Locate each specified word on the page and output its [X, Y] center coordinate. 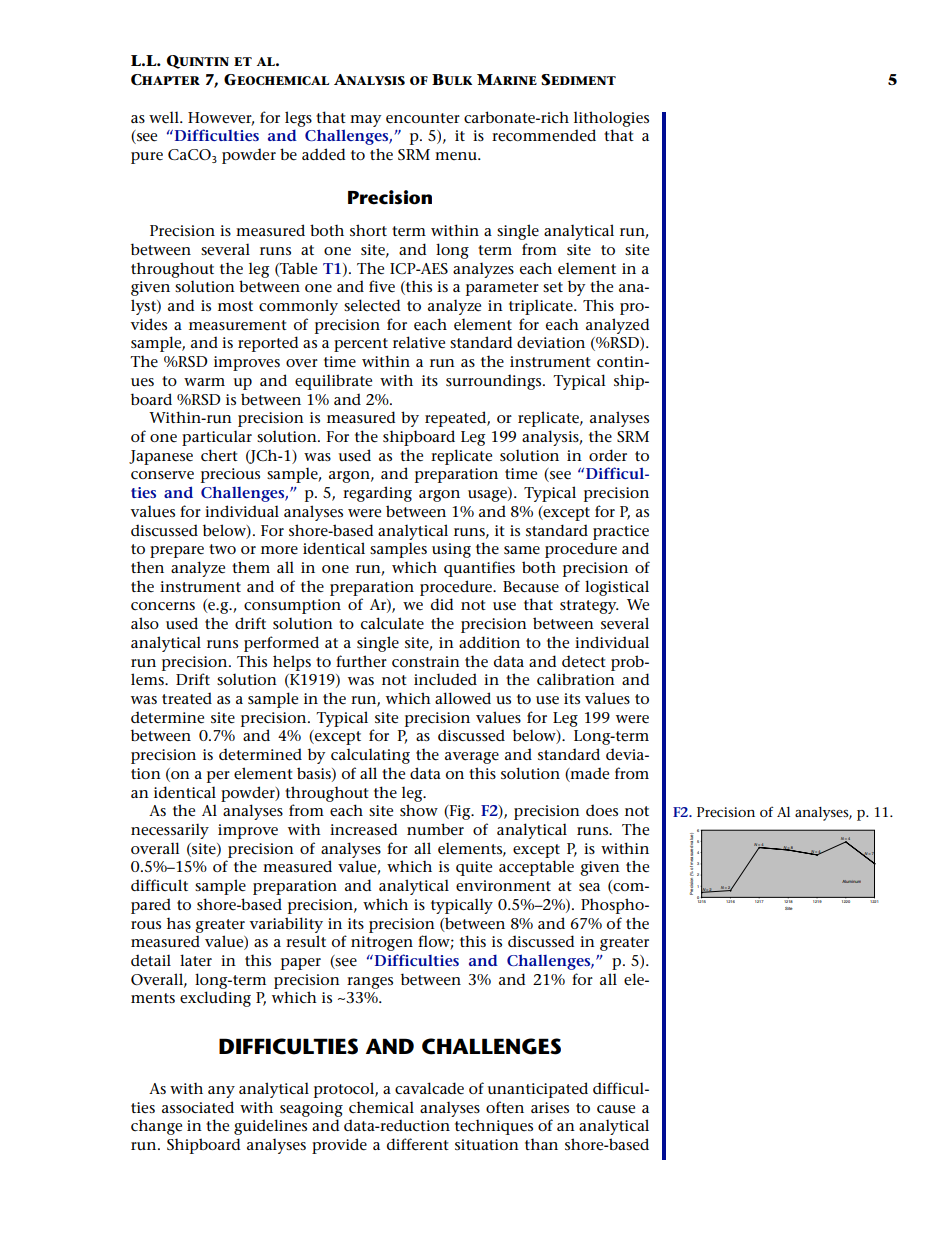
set [553, 287]
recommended [544, 135]
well [165, 117]
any [221, 1092]
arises [550, 1107]
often [505, 1107]
